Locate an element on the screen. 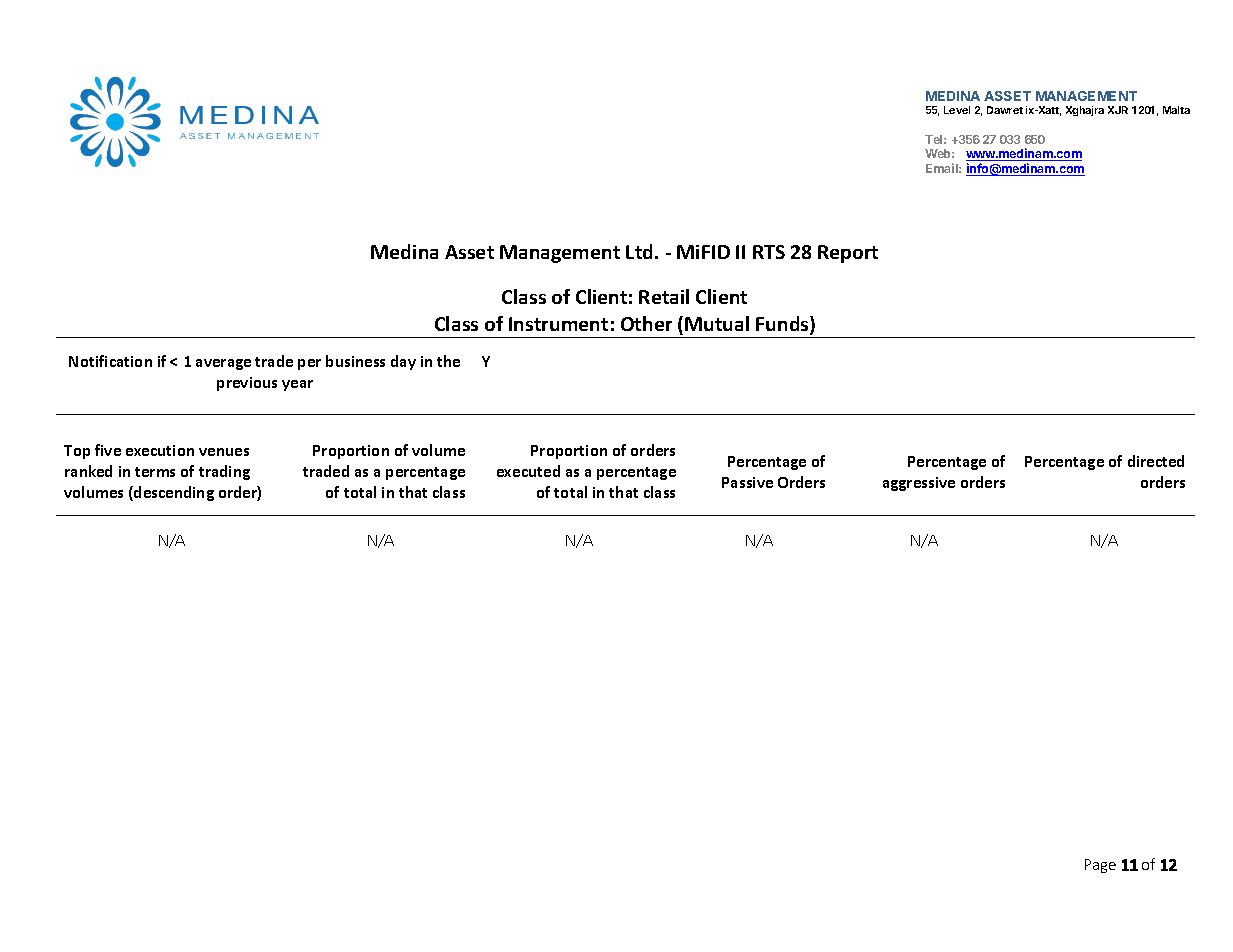 The height and width of the screenshot is (952, 1233). Level is located at coordinates (957, 110).
